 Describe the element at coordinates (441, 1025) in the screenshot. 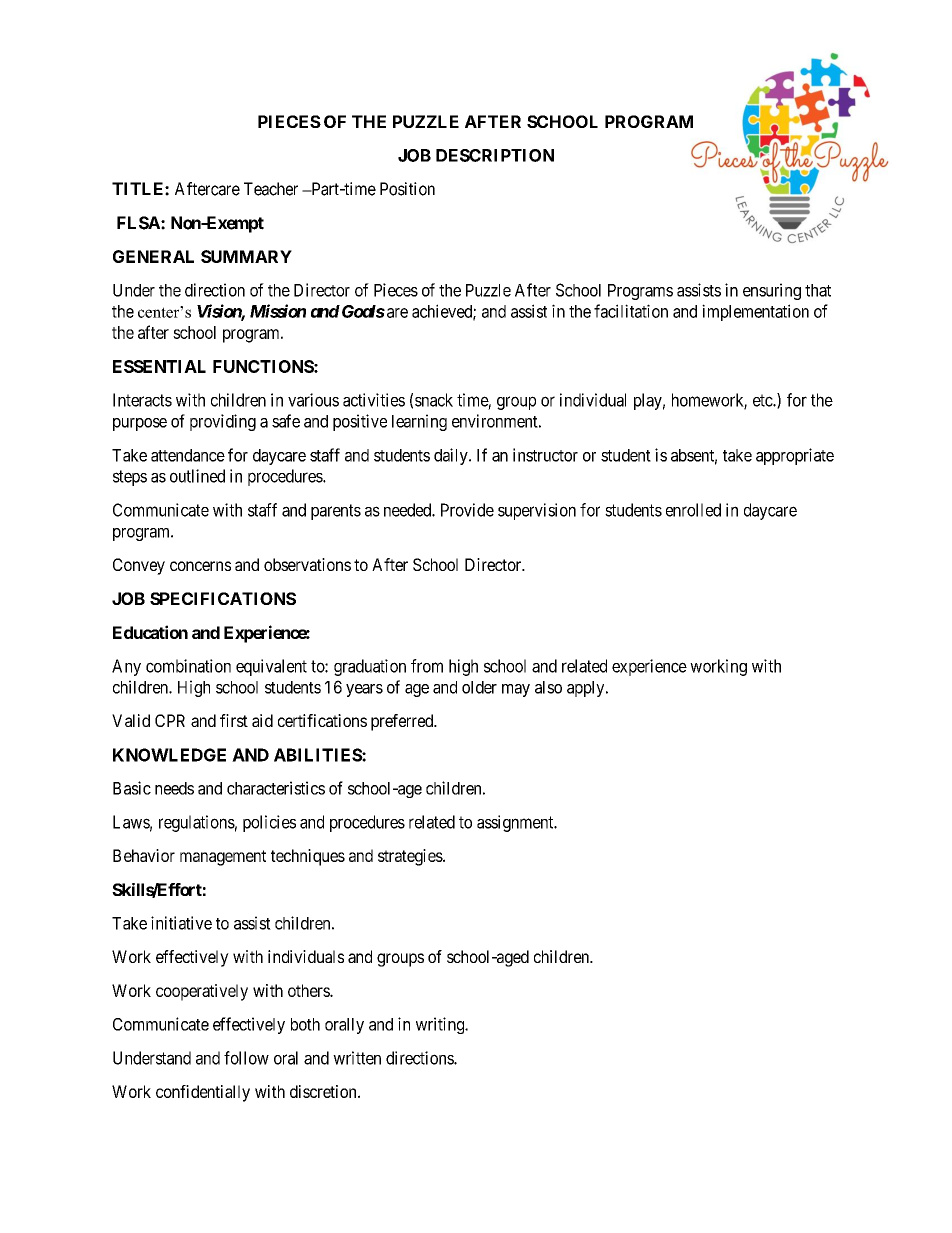

I see `writing` at that location.
